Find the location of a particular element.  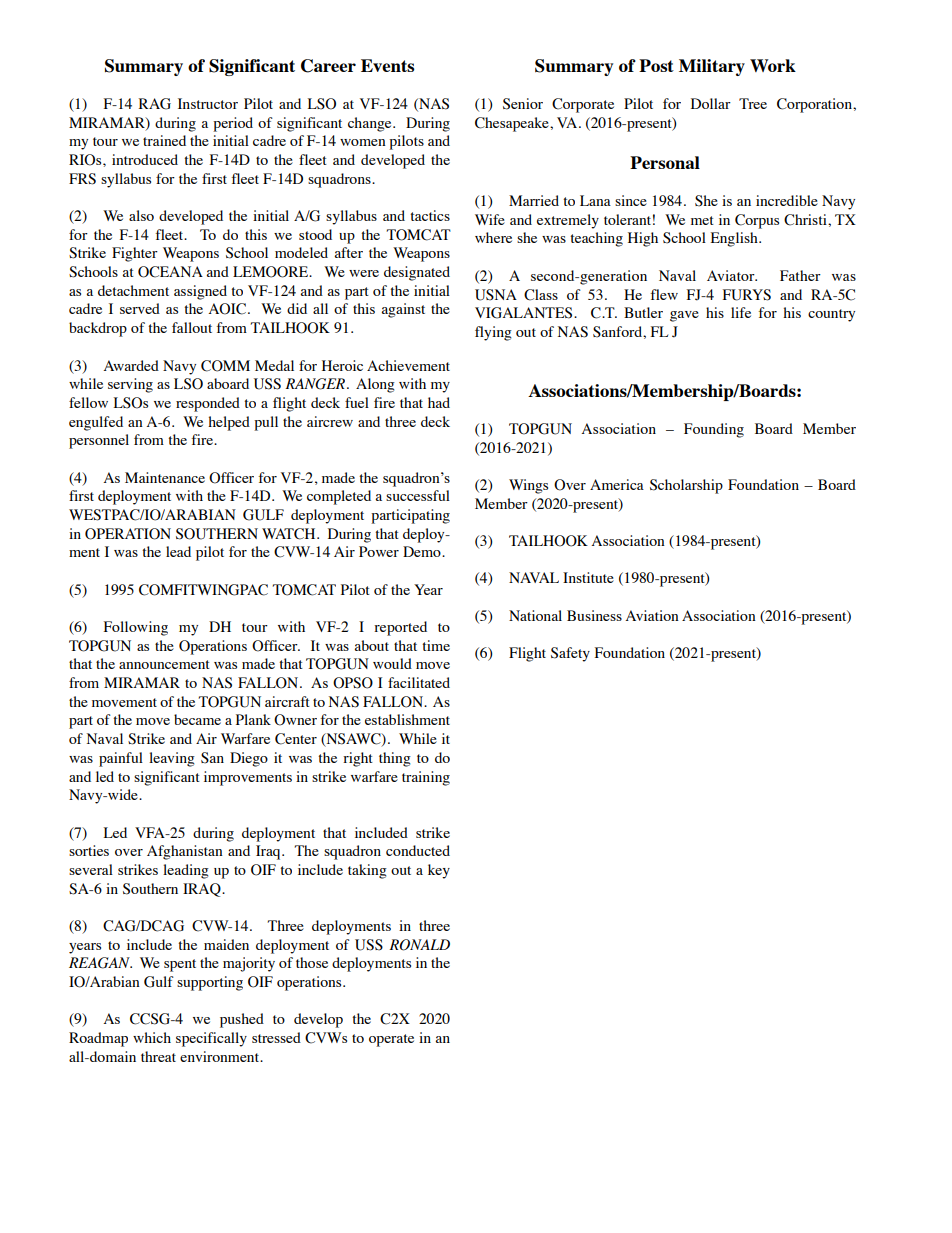

designated is located at coordinates (417, 273).
